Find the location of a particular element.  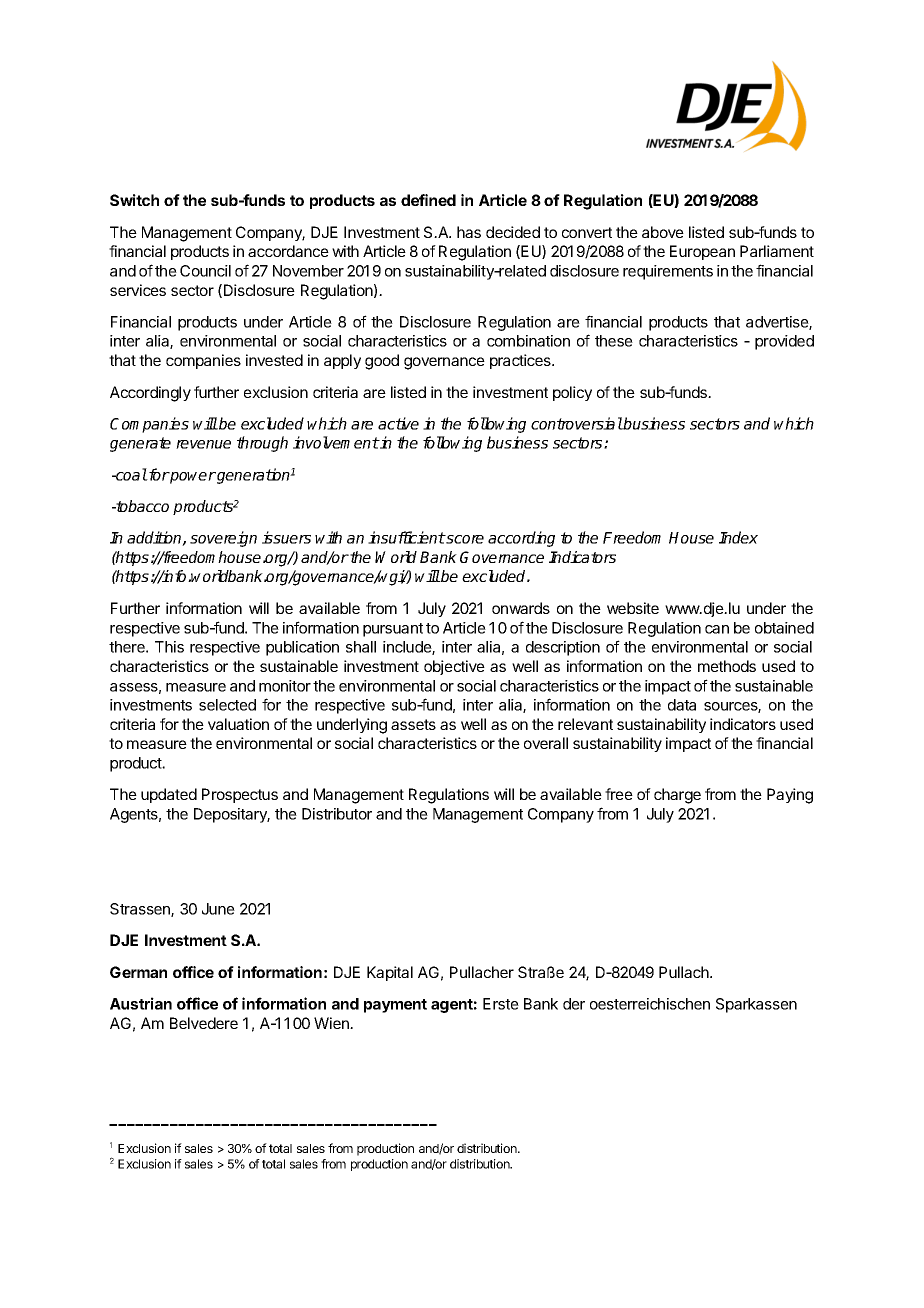

power is located at coordinates (192, 478).
